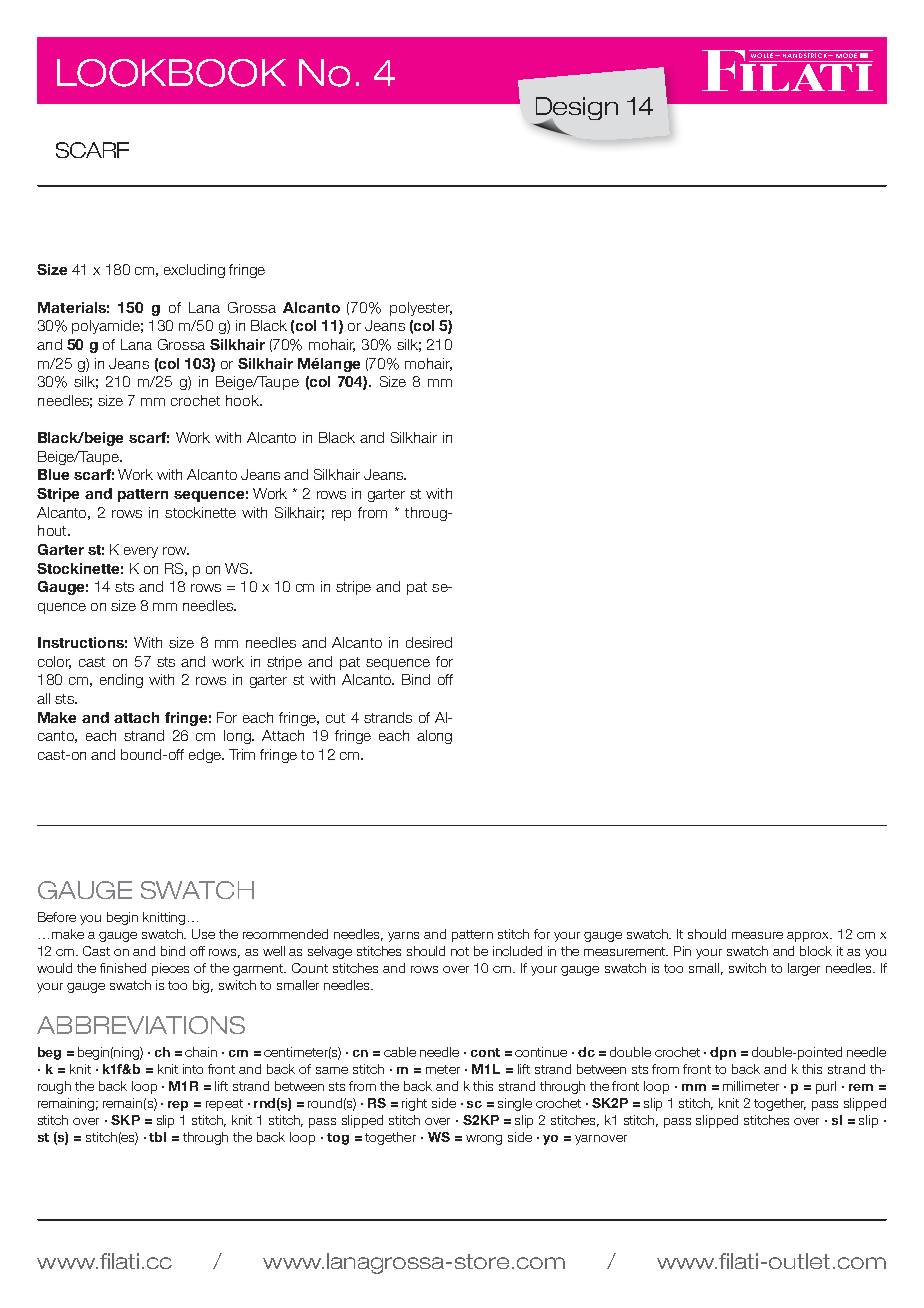 The height and width of the page is (1308, 924). What do you see at coordinates (194, 271) in the page?
I see `excluding` at bounding box center [194, 271].
